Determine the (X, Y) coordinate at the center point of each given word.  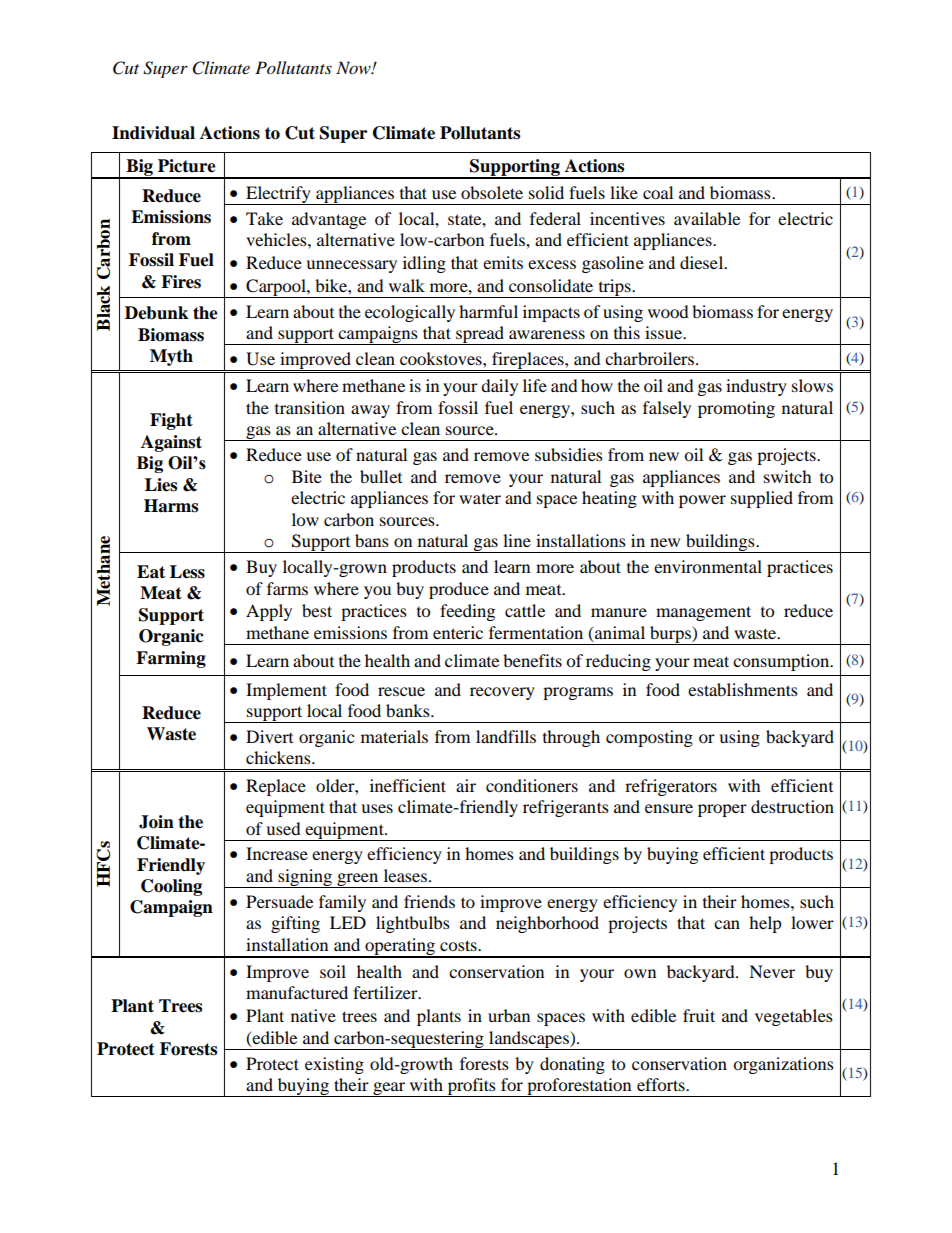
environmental (708, 566)
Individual (153, 133)
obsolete (492, 192)
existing (334, 1065)
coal (658, 192)
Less (187, 572)
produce (459, 590)
